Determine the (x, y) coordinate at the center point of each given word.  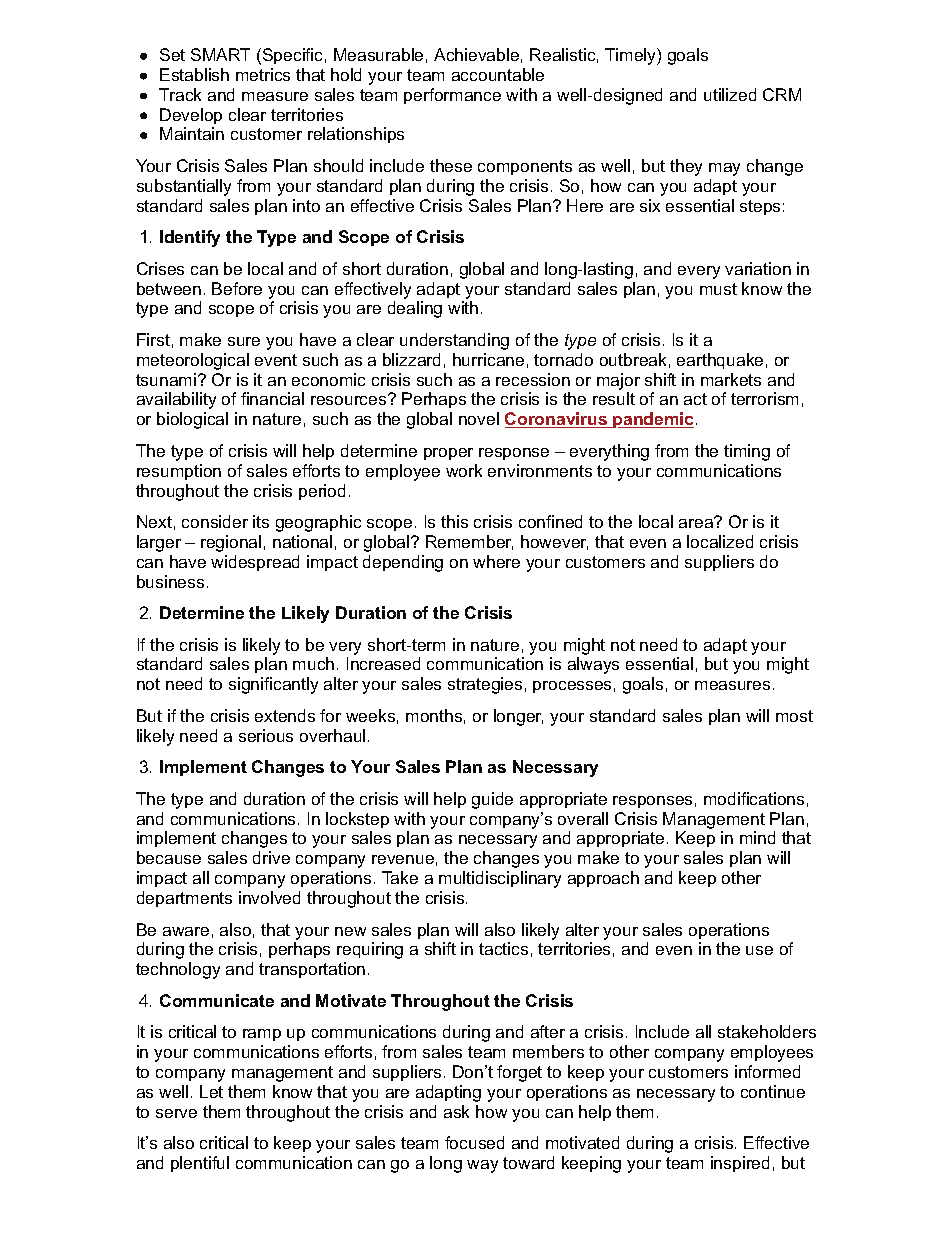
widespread (255, 563)
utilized (730, 94)
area (697, 522)
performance (452, 96)
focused (474, 1142)
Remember (469, 542)
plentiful (200, 1164)
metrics (263, 74)
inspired (740, 1164)
